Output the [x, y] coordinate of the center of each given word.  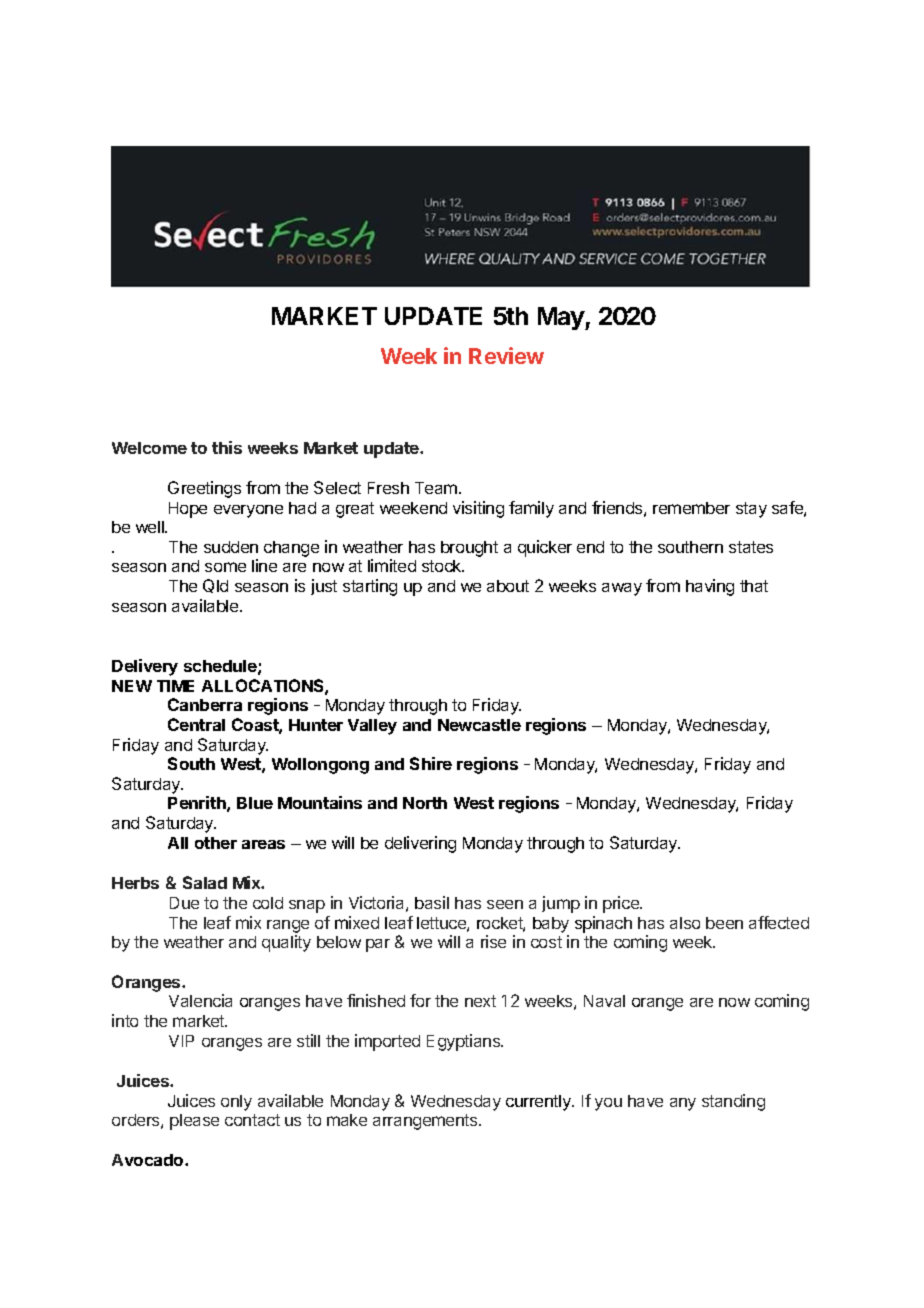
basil [432, 902]
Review [506, 355]
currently [539, 1103]
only [236, 1103]
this [227, 447]
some [225, 567]
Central [196, 724]
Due [184, 903]
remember [691, 508]
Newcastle [479, 725]
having [710, 587]
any [683, 1104]
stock [443, 566]
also [685, 923]
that [754, 586]
